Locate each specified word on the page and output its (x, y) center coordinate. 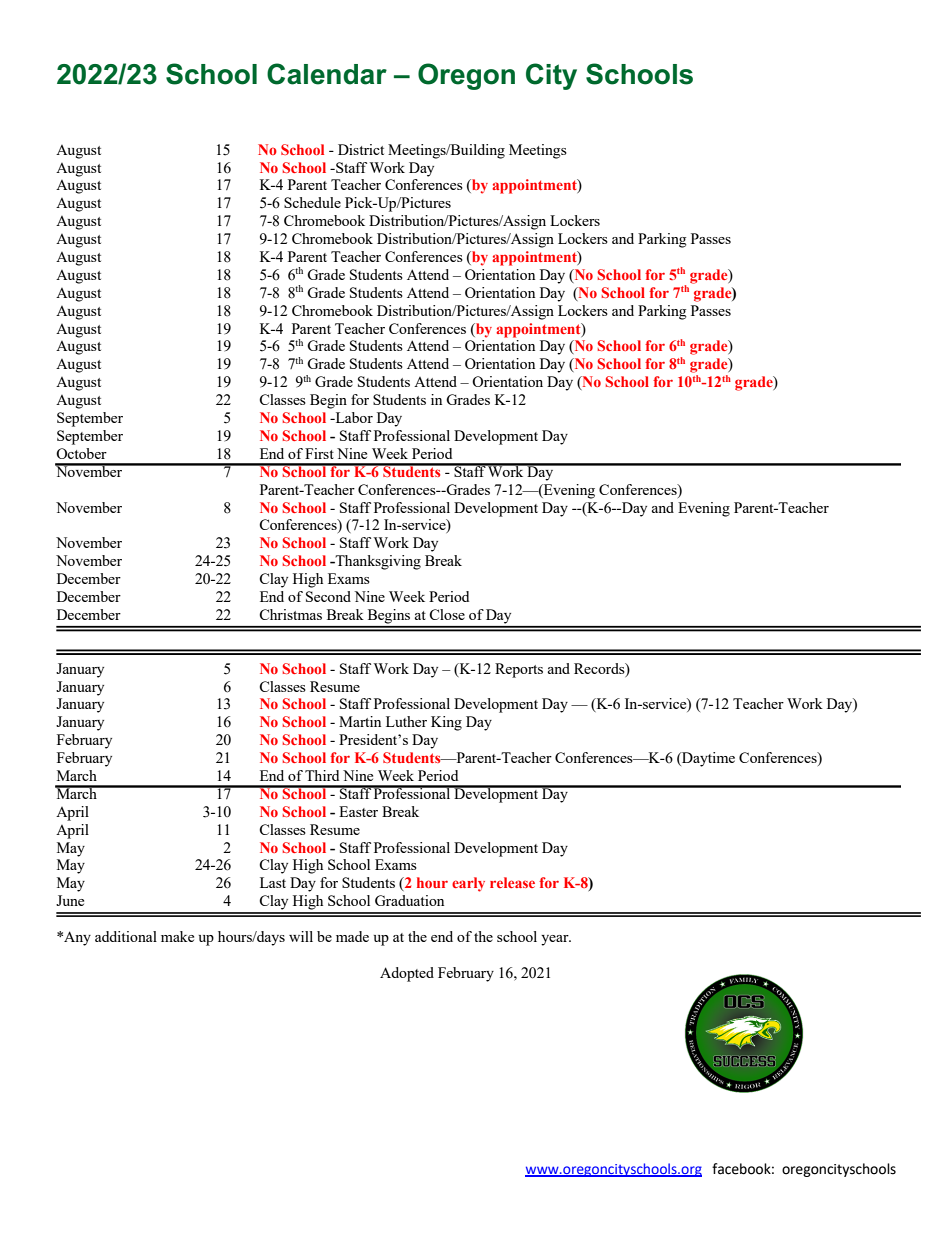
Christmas (290, 614)
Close (447, 614)
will (301, 936)
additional (126, 936)
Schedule (312, 202)
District (361, 149)
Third (322, 775)
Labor (353, 417)
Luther (406, 721)
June (70, 900)
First (319, 453)
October (81, 453)
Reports (519, 670)
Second (328, 596)
